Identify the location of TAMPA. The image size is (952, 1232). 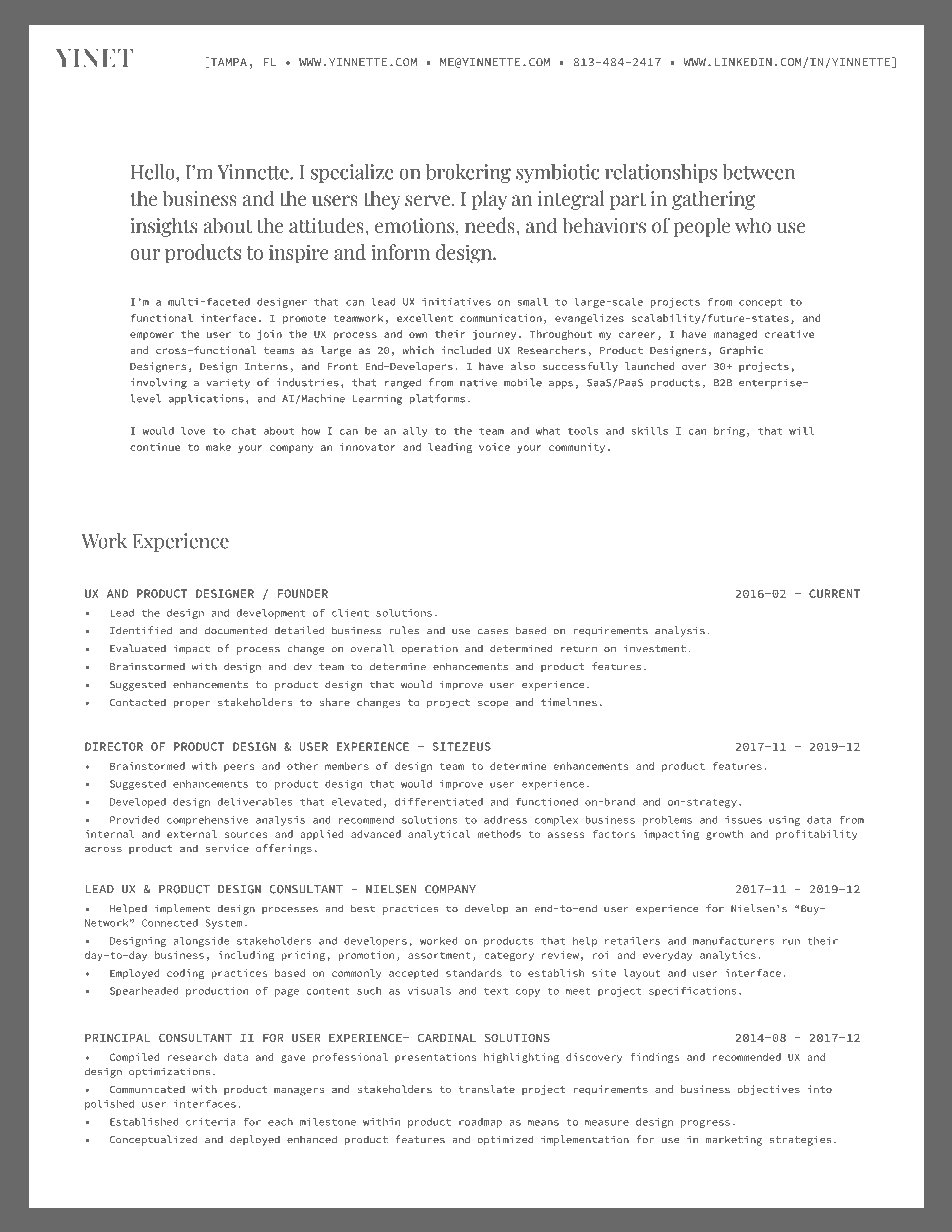
(227, 62).
